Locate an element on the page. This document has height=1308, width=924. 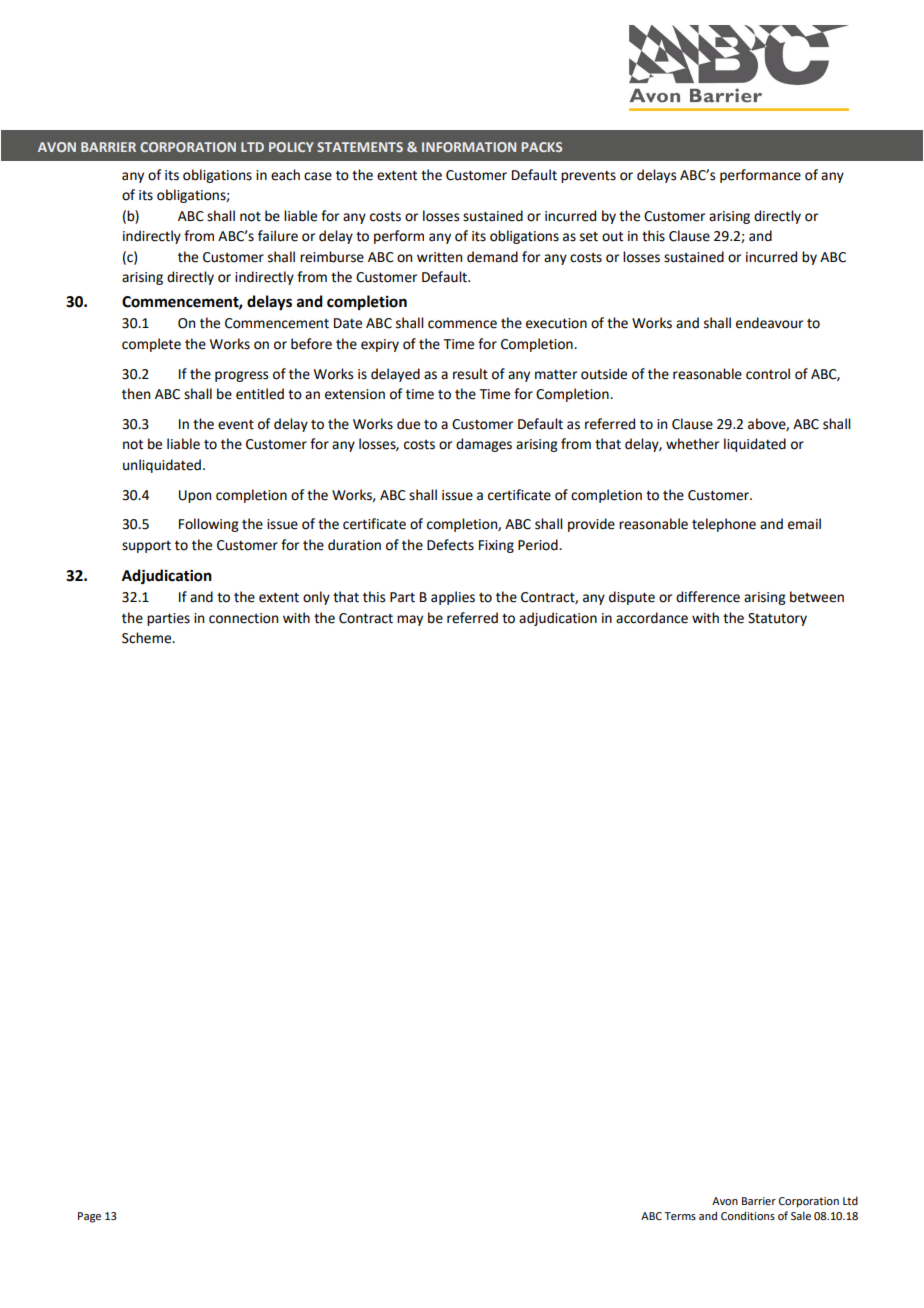
Upon is located at coordinates (195, 496).
